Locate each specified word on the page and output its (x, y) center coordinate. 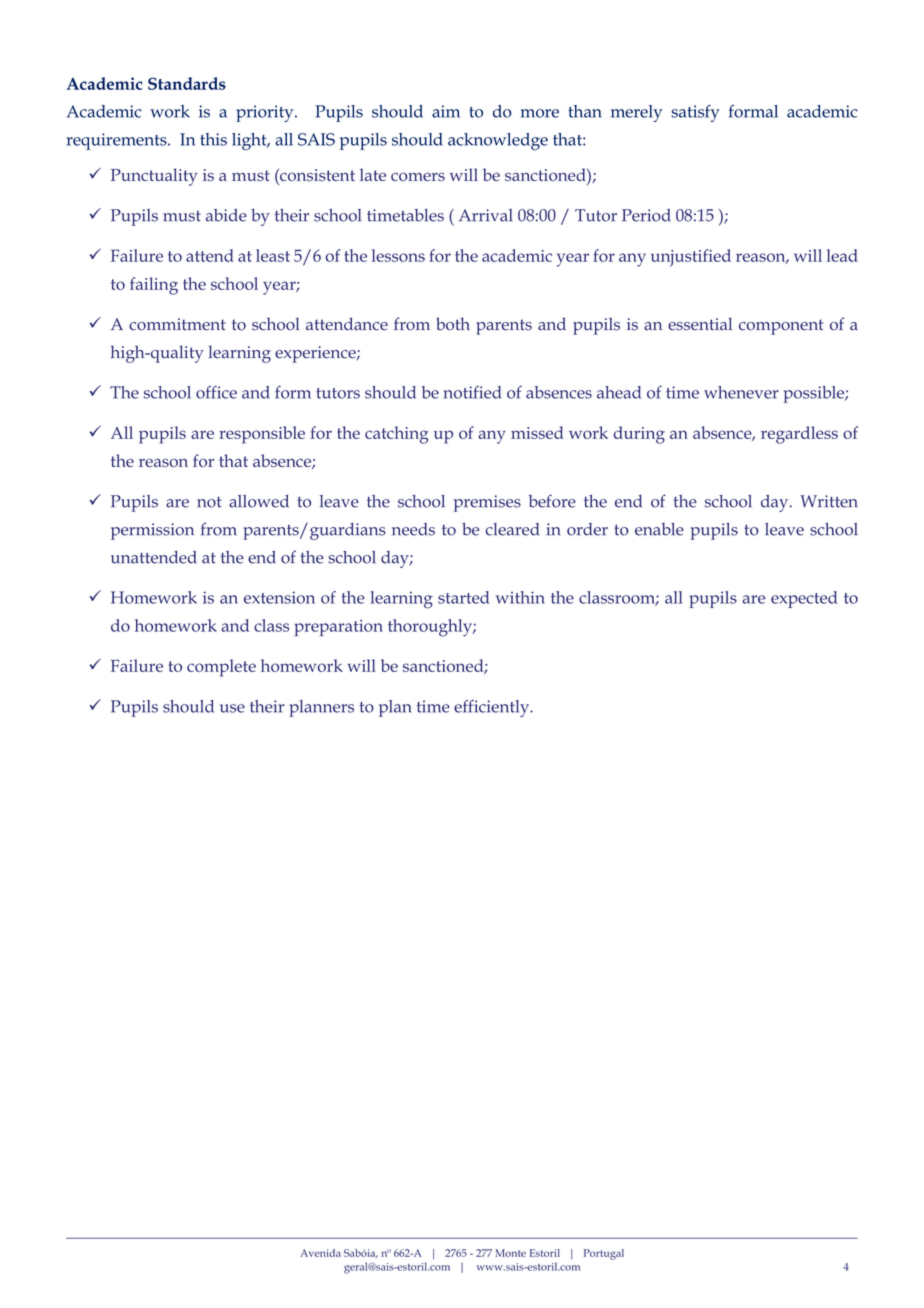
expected (804, 599)
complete (221, 668)
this (213, 139)
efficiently (493, 708)
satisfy (695, 113)
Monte (511, 1253)
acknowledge (498, 141)
